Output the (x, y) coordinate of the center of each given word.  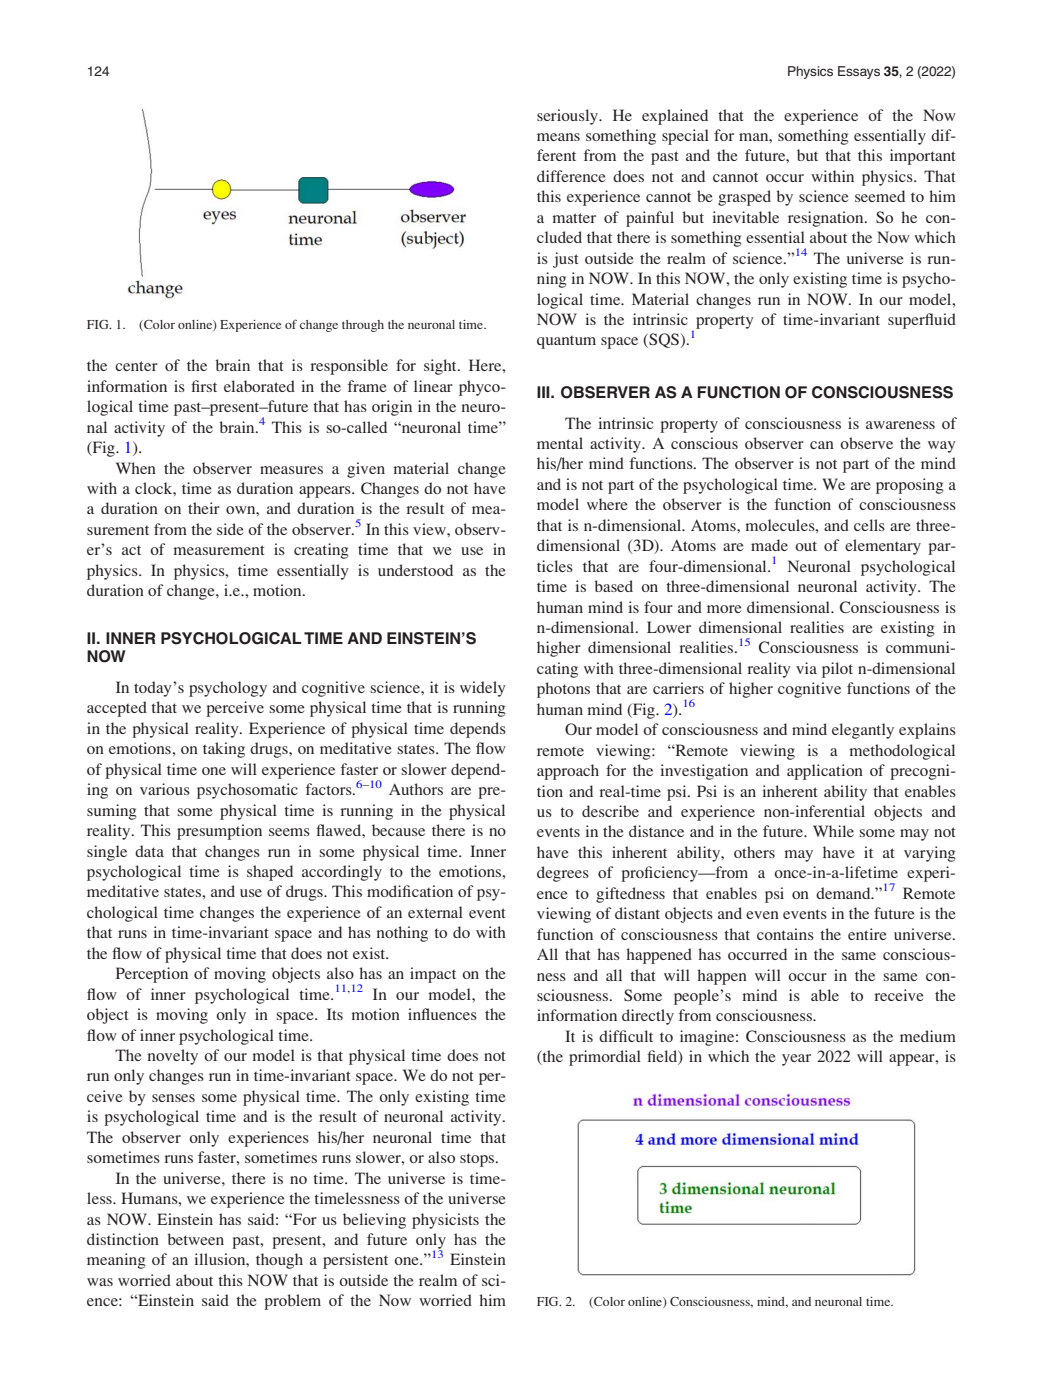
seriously (568, 117)
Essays (859, 72)
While (833, 831)
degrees (563, 874)
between (195, 1239)
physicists (445, 1221)
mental (560, 443)
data (149, 851)
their (204, 508)
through (363, 326)
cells (869, 525)
